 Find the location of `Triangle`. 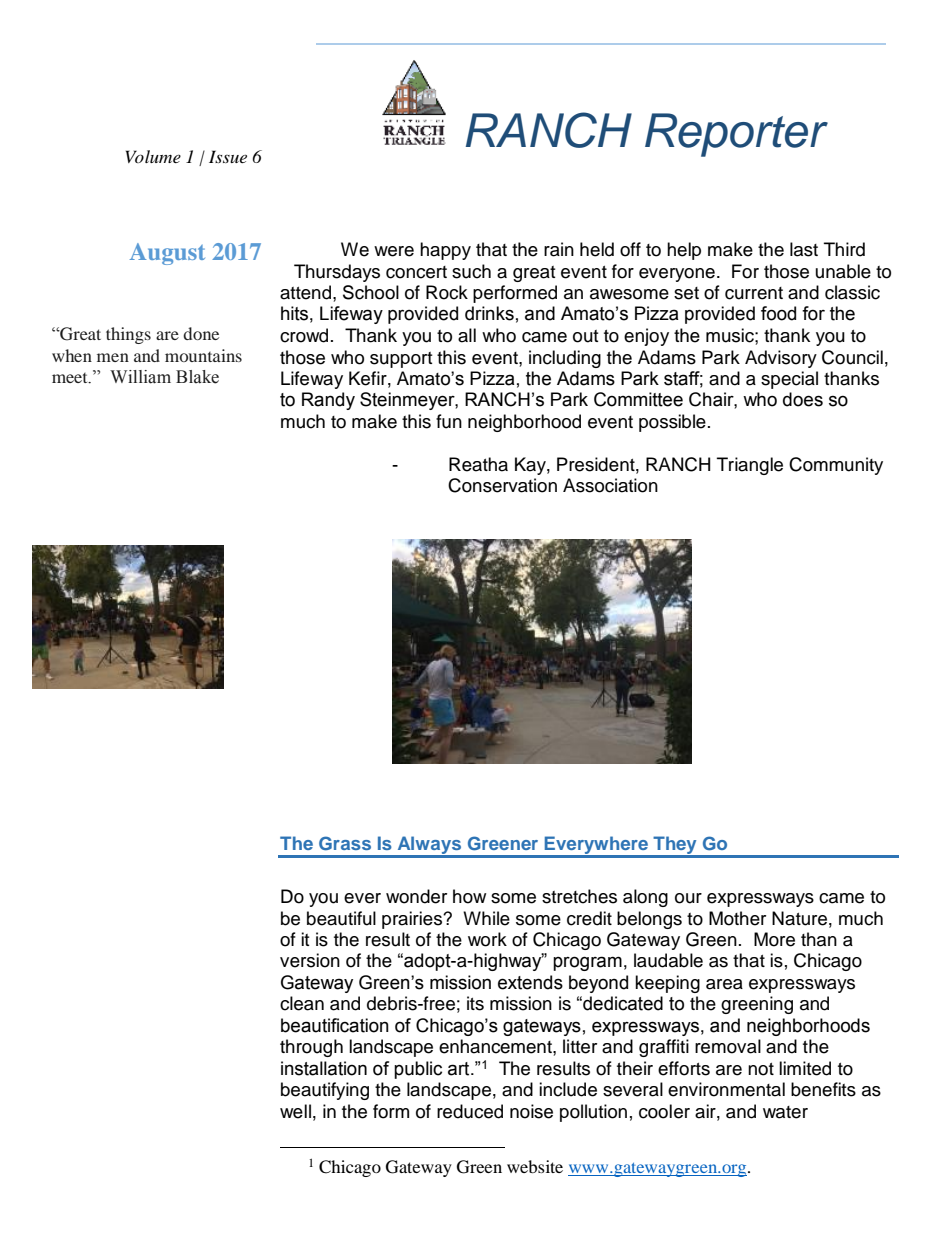

Triangle is located at coordinates (750, 466).
